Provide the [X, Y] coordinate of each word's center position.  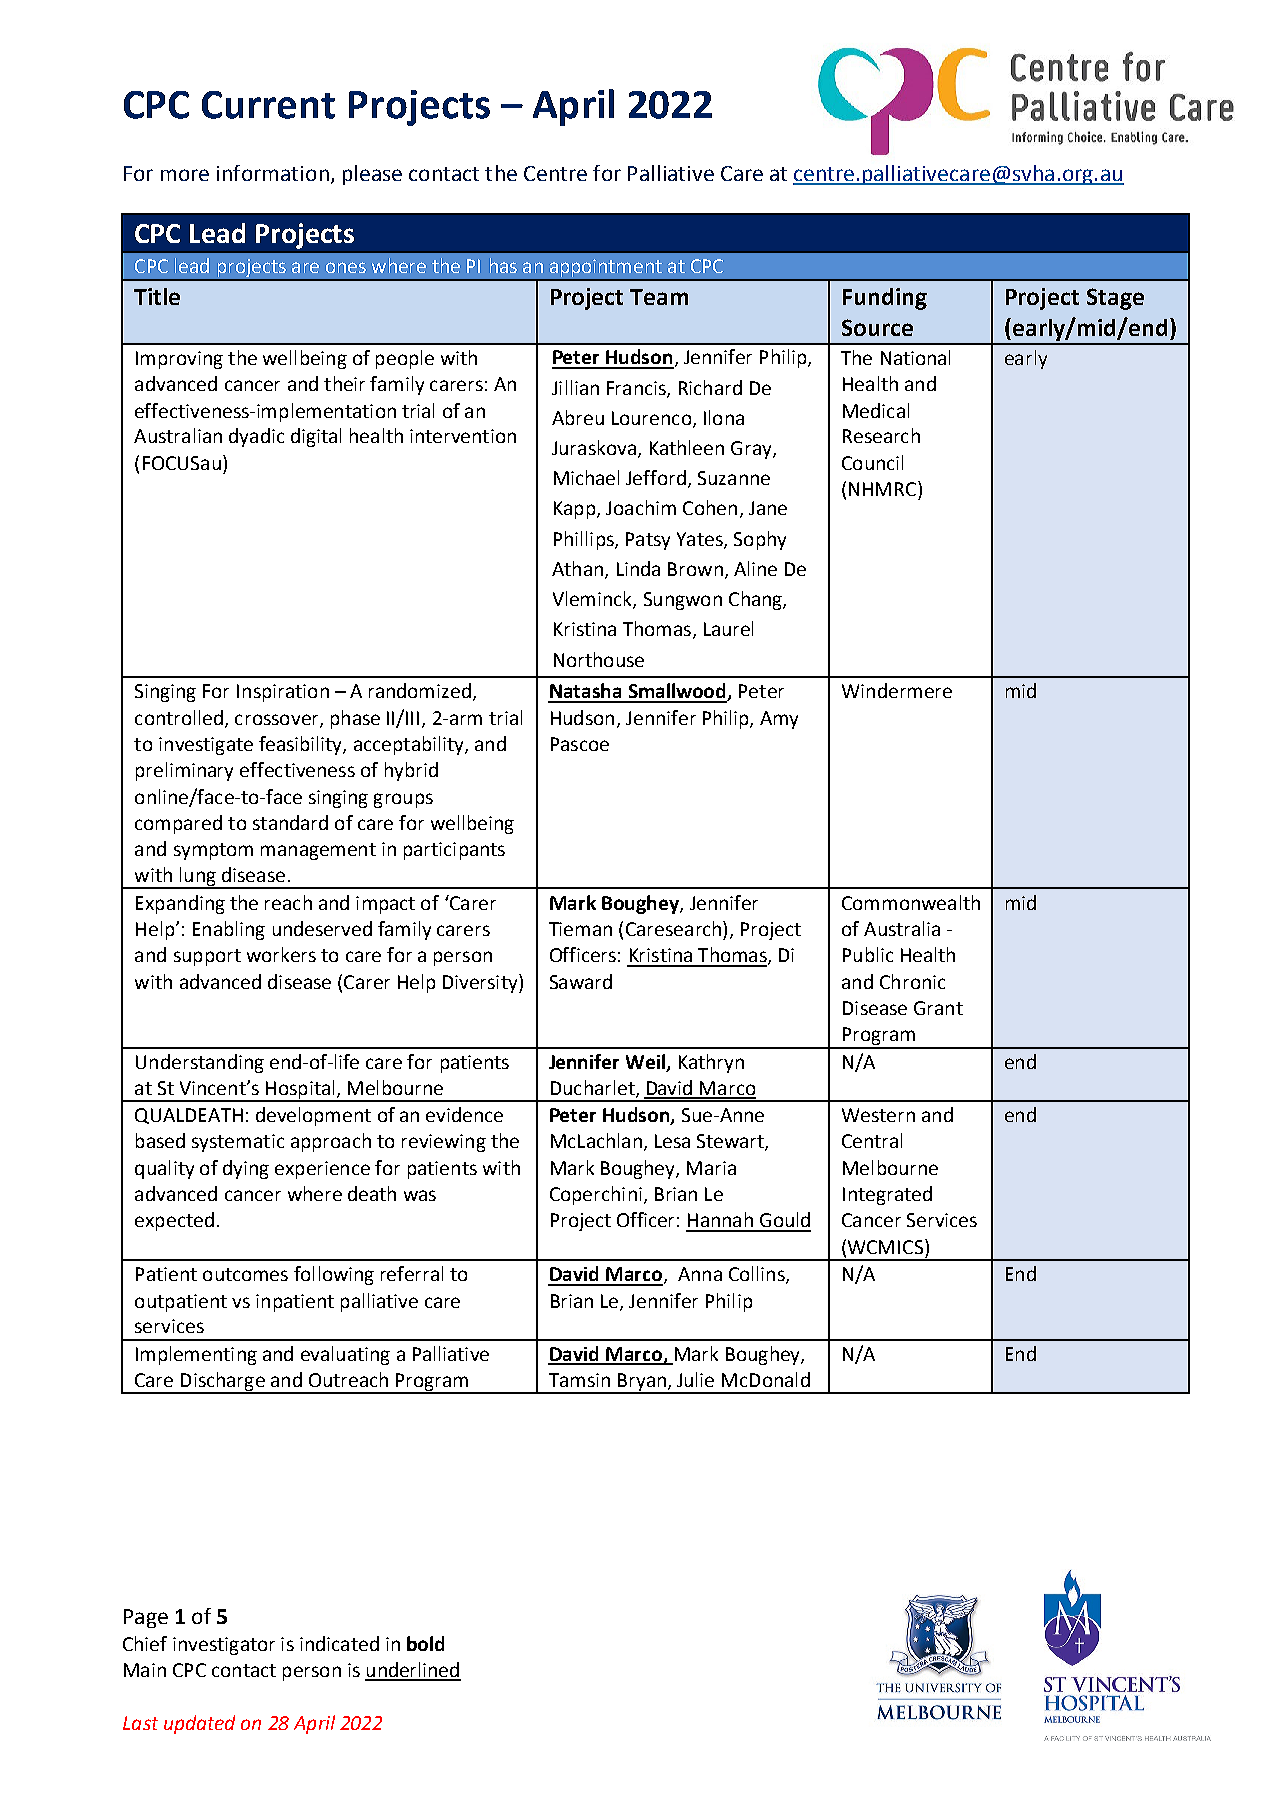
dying [246, 1169]
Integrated [887, 1195]
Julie [695, 1379]
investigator [224, 1646]
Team [659, 297]
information [273, 173]
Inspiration [283, 693]
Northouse [599, 659]
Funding [885, 299]
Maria [711, 1168]
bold [425, 1643]
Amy [779, 720]
